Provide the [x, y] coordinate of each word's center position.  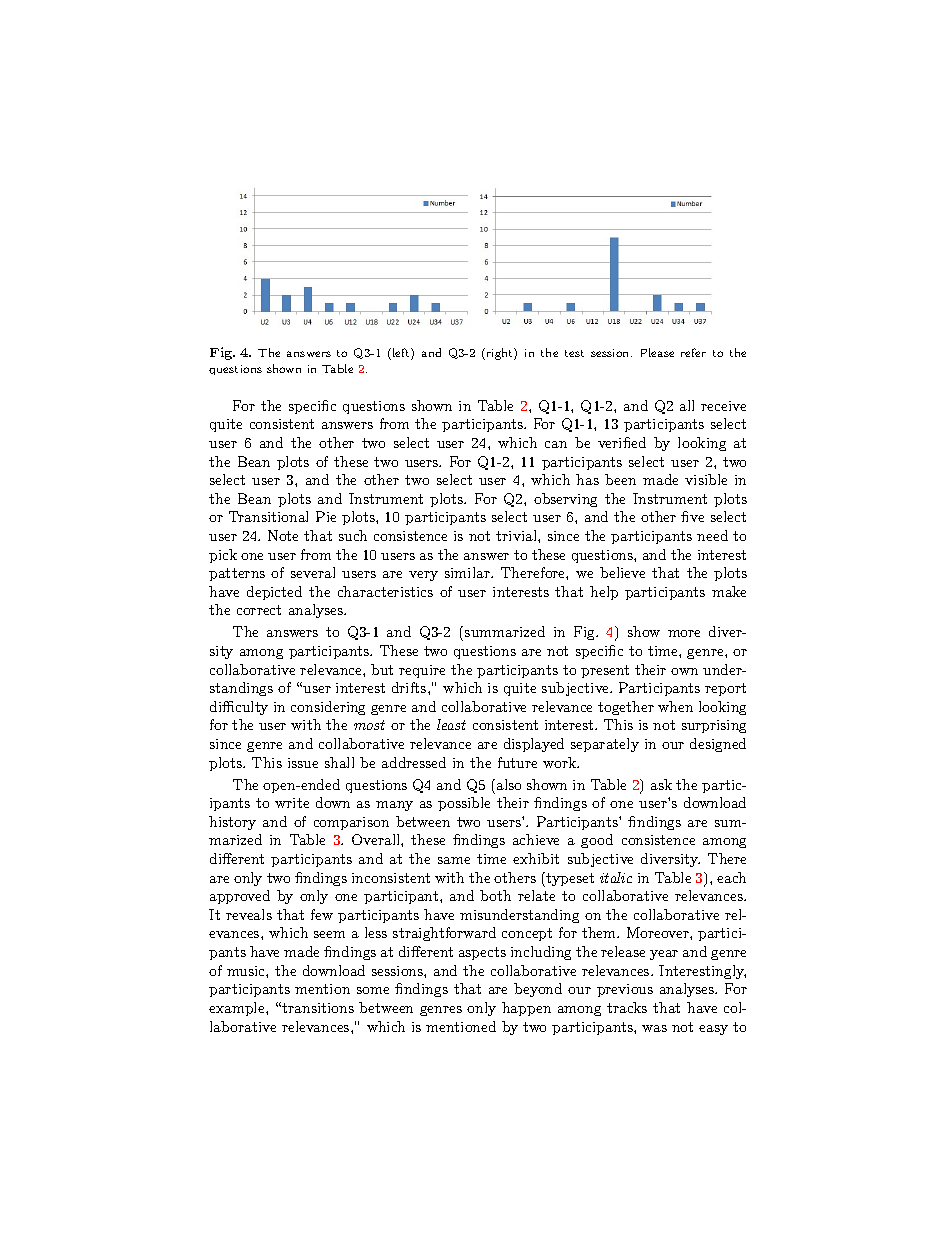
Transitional [268, 516]
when [675, 706]
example [238, 1009]
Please [657, 352]
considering [328, 708]
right [499, 354]
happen [526, 1009]
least [451, 724]
